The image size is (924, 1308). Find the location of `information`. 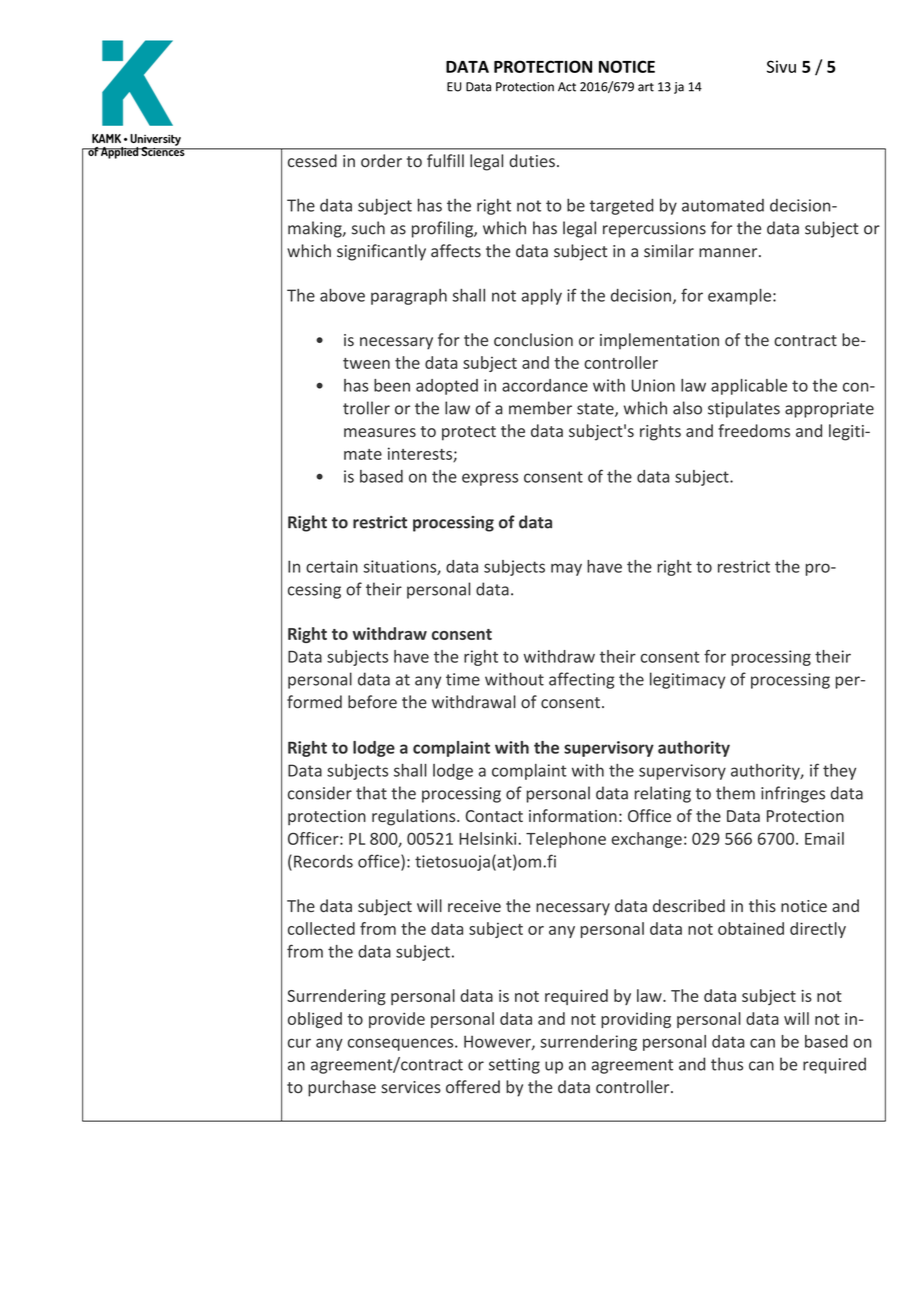

information is located at coordinates (573, 815).
